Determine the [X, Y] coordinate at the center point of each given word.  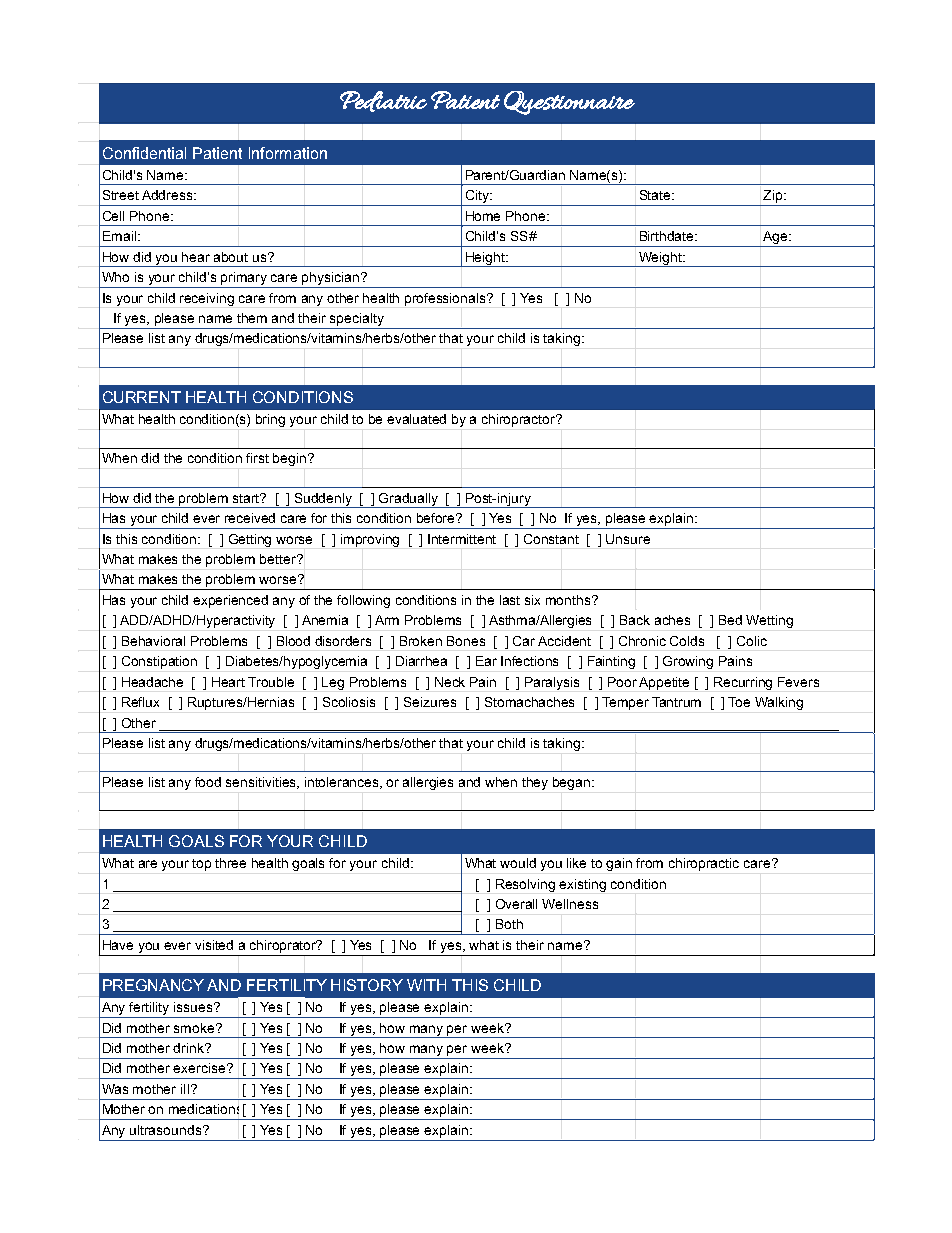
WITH [426, 985]
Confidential [144, 153]
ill [185, 1089]
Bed [730, 620]
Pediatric [383, 101]
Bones [466, 641]
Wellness [570, 904]
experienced [230, 601]
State [656, 195]
